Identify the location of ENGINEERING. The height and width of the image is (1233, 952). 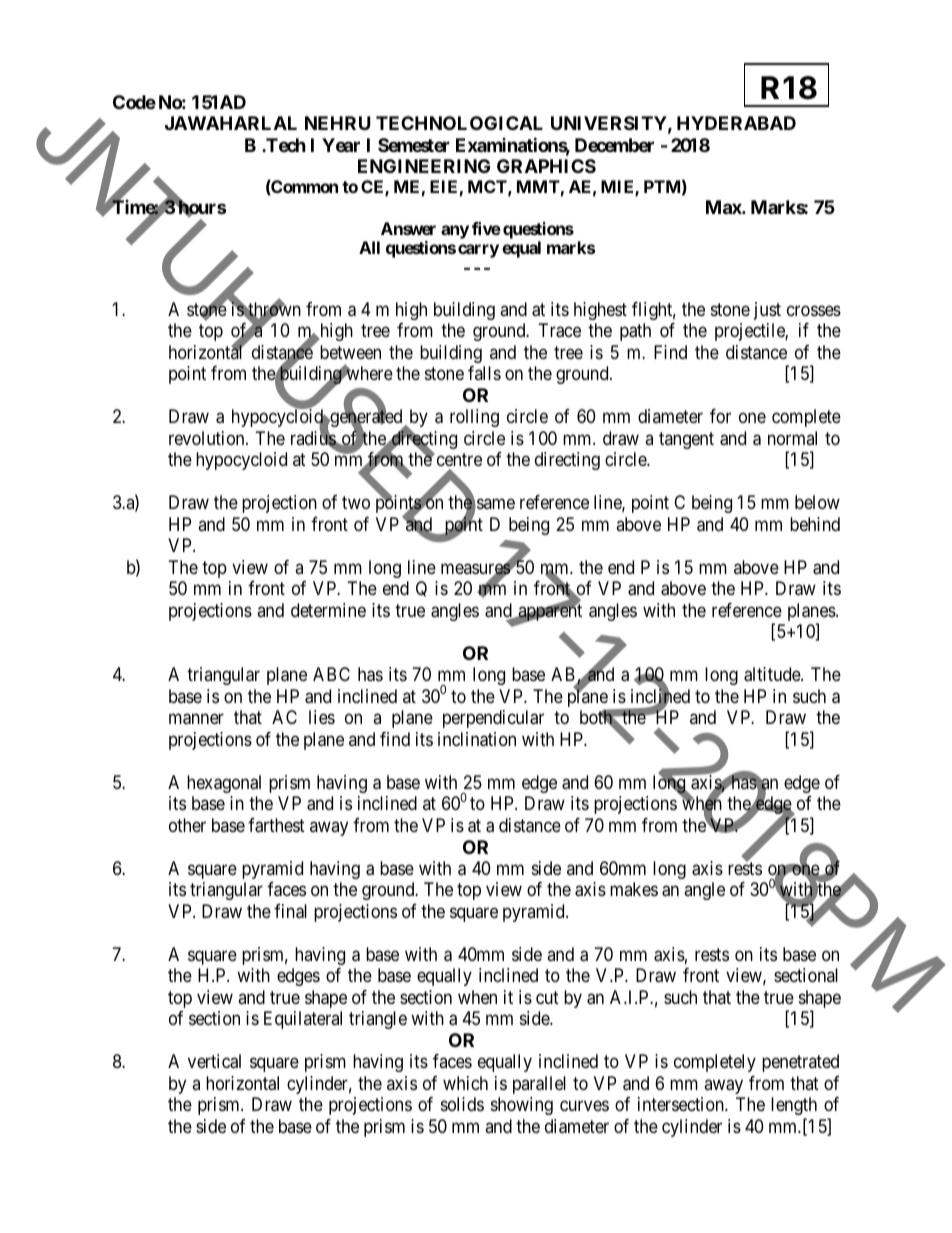
(424, 166).
